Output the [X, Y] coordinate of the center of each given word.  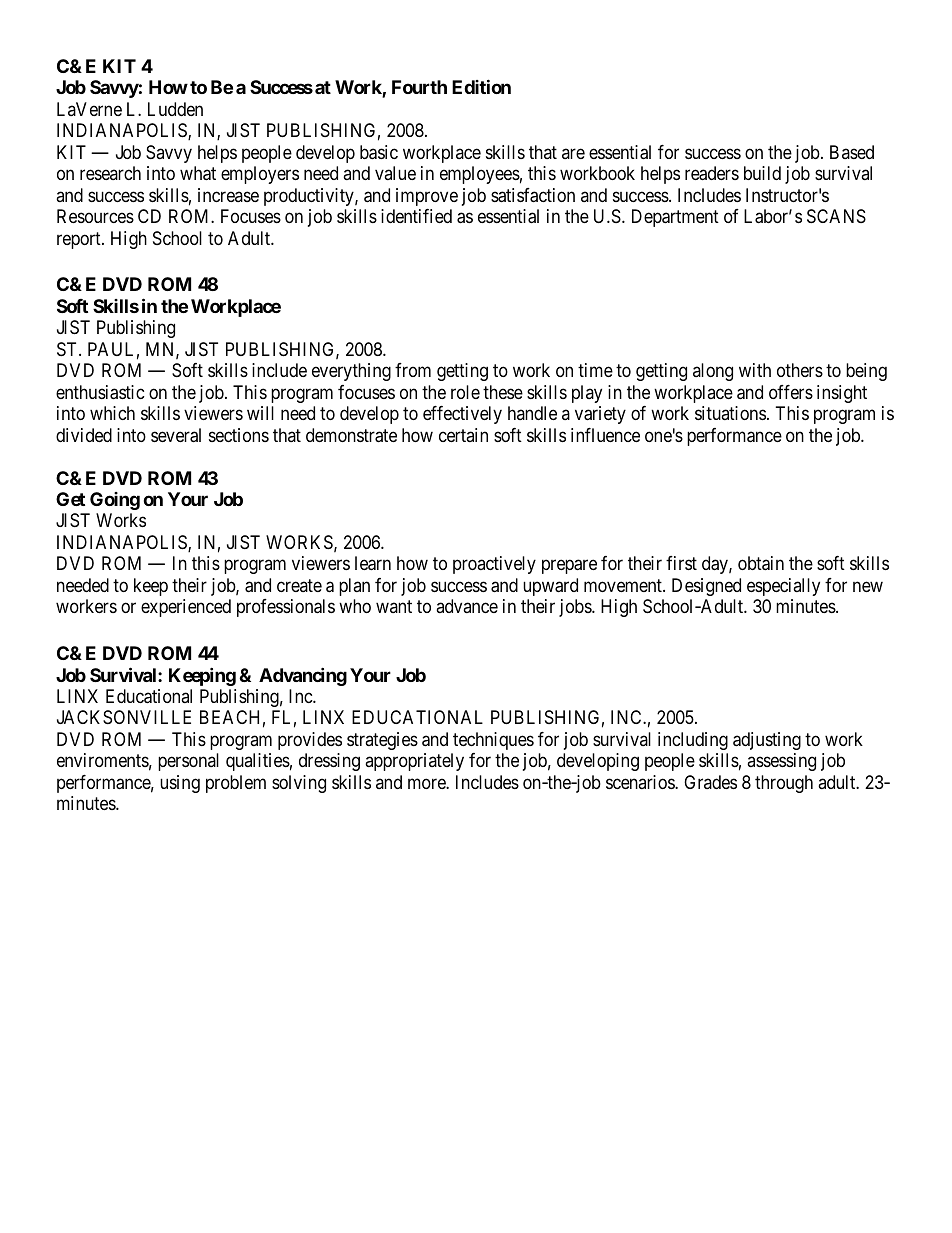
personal [188, 762]
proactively [494, 565]
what [198, 173]
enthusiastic [100, 392]
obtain [761, 563]
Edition [481, 87]
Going [115, 501]
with [755, 370]
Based [852, 152]
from [413, 370]
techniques [493, 741]
